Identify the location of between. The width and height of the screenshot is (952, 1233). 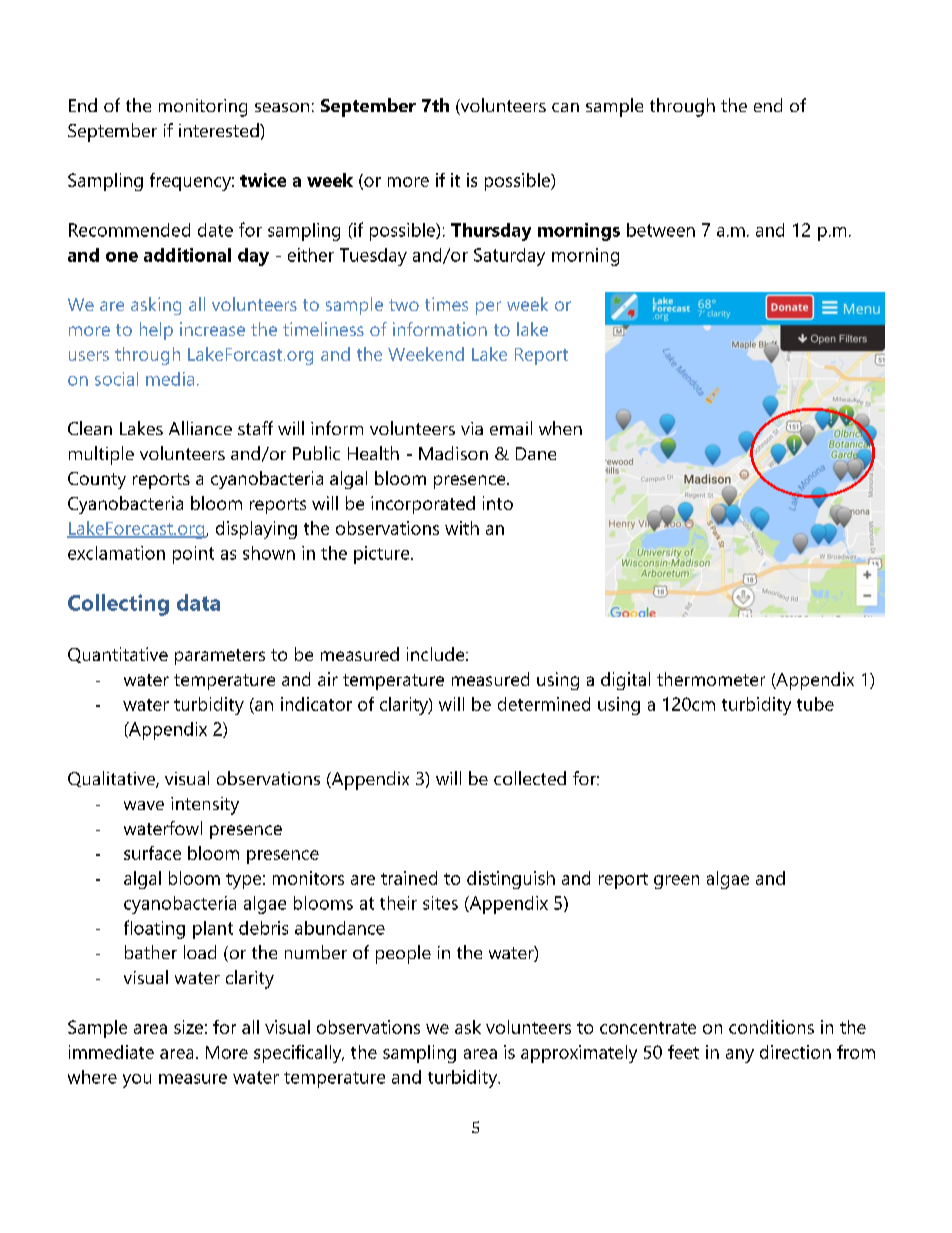
(661, 230).
